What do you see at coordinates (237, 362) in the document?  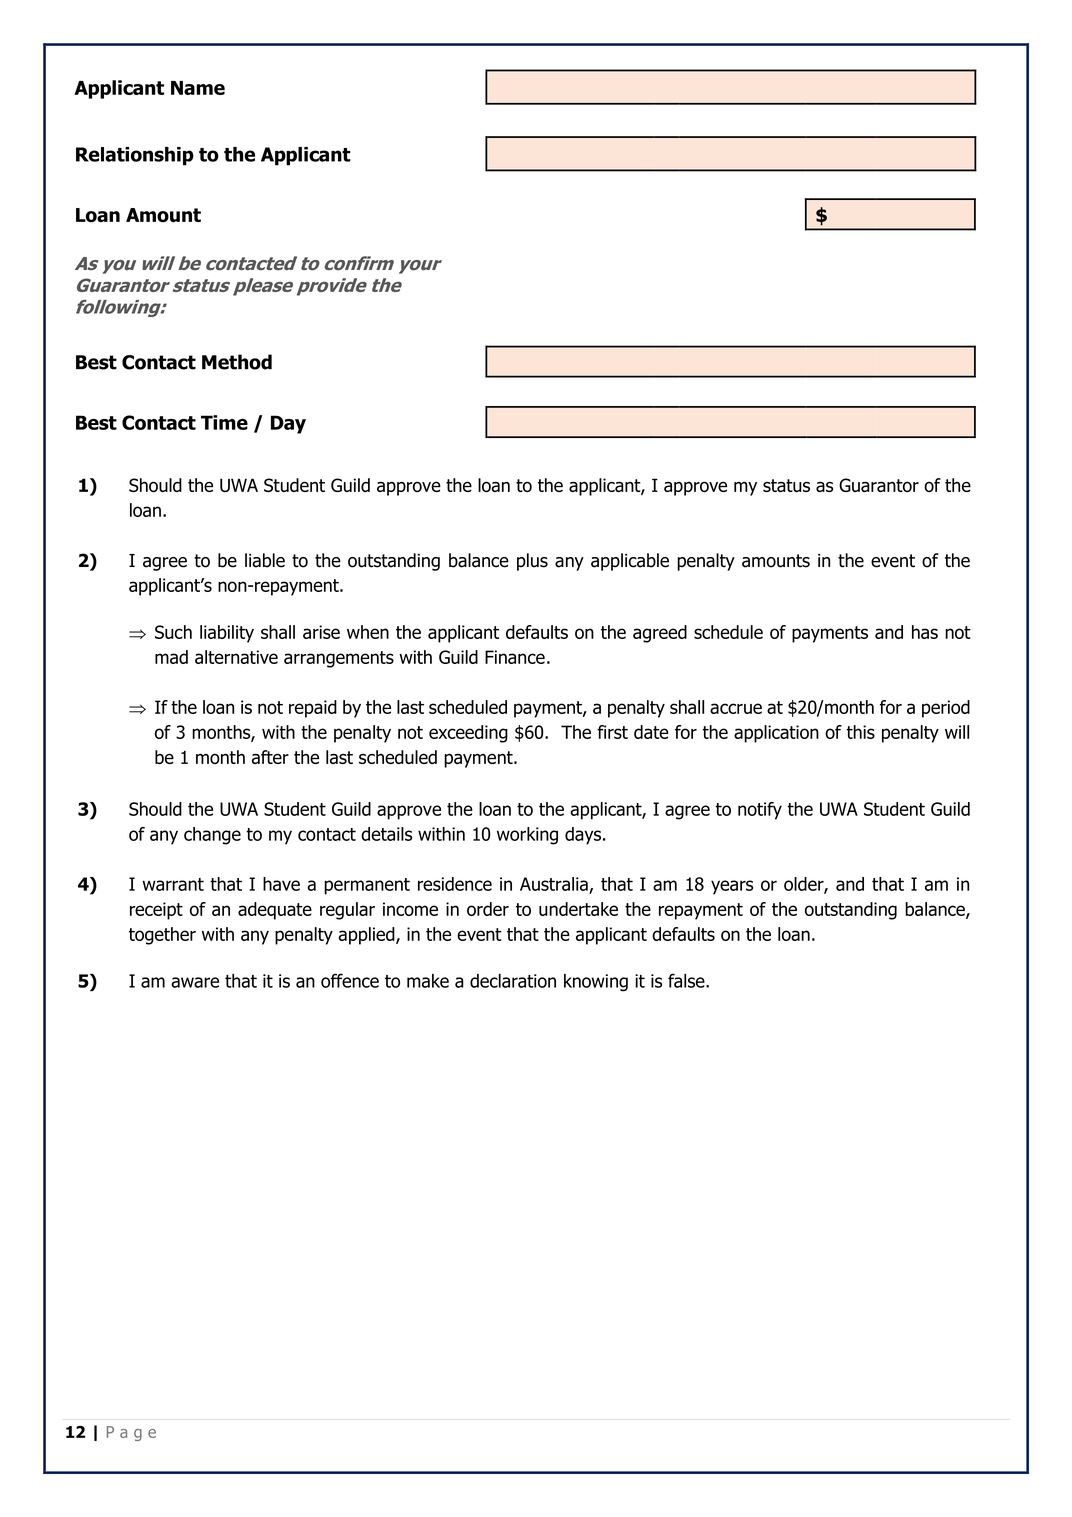 I see `Method` at bounding box center [237, 362].
